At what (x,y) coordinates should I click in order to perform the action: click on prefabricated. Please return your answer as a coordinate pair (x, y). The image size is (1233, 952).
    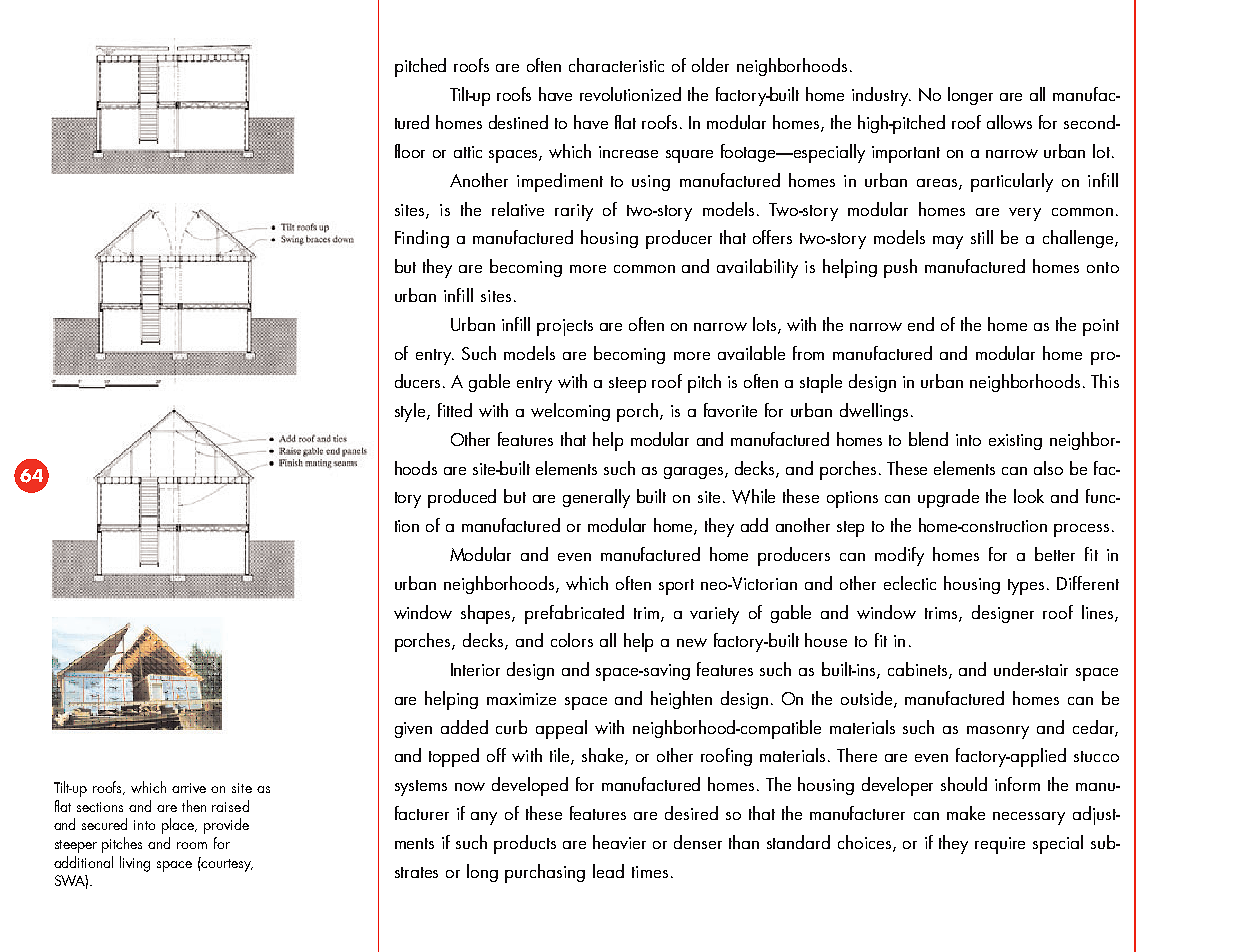
    Looking at the image, I should click on (574, 614).
